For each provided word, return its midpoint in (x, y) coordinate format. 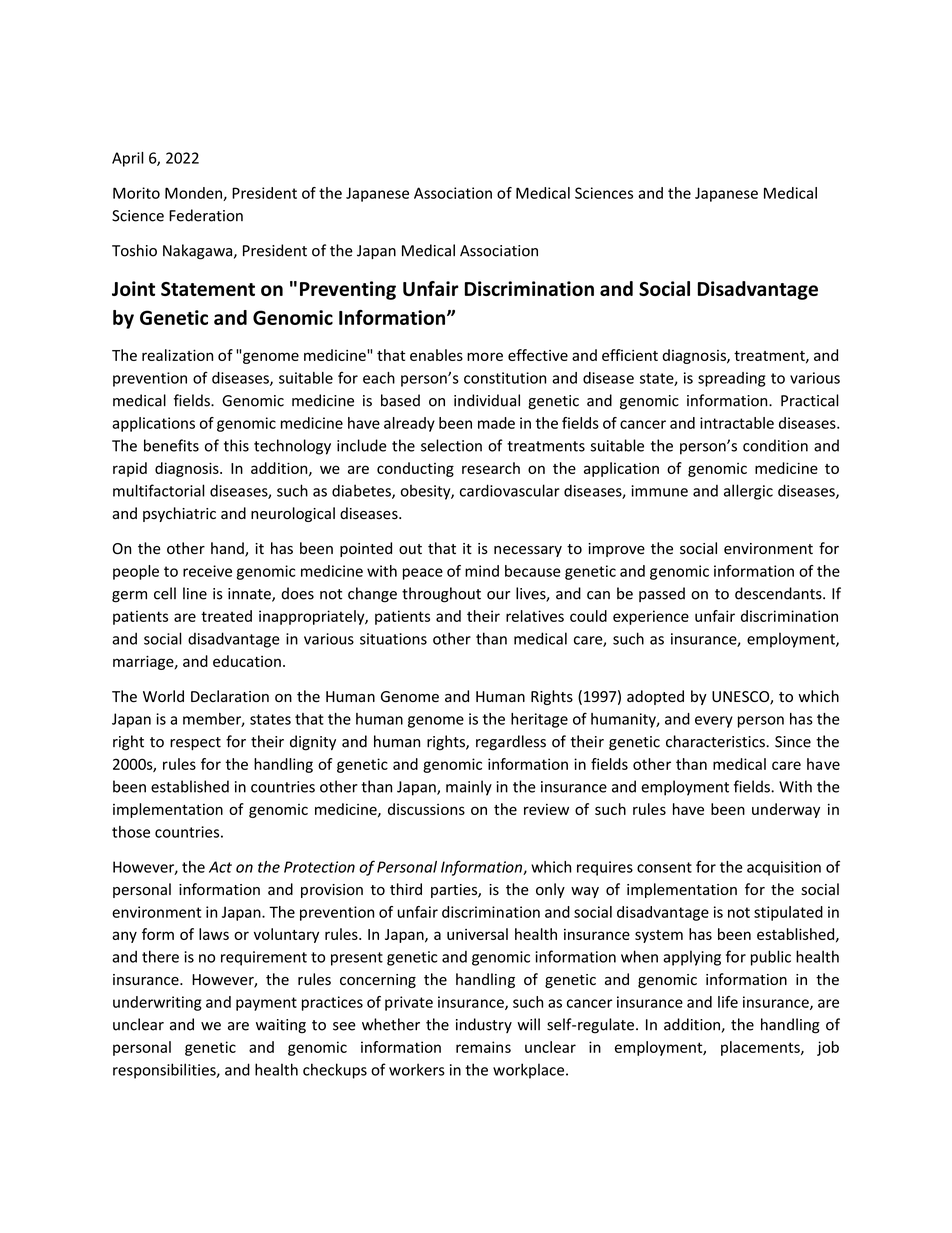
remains (483, 1047)
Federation (206, 215)
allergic (748, 492)
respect (195, 743)
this (236, 445)
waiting (281, 1026)
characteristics (716, 741)
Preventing (348, 290)
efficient (630, 355)
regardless (511, 743)
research (491, 468)
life (728, 1002)
